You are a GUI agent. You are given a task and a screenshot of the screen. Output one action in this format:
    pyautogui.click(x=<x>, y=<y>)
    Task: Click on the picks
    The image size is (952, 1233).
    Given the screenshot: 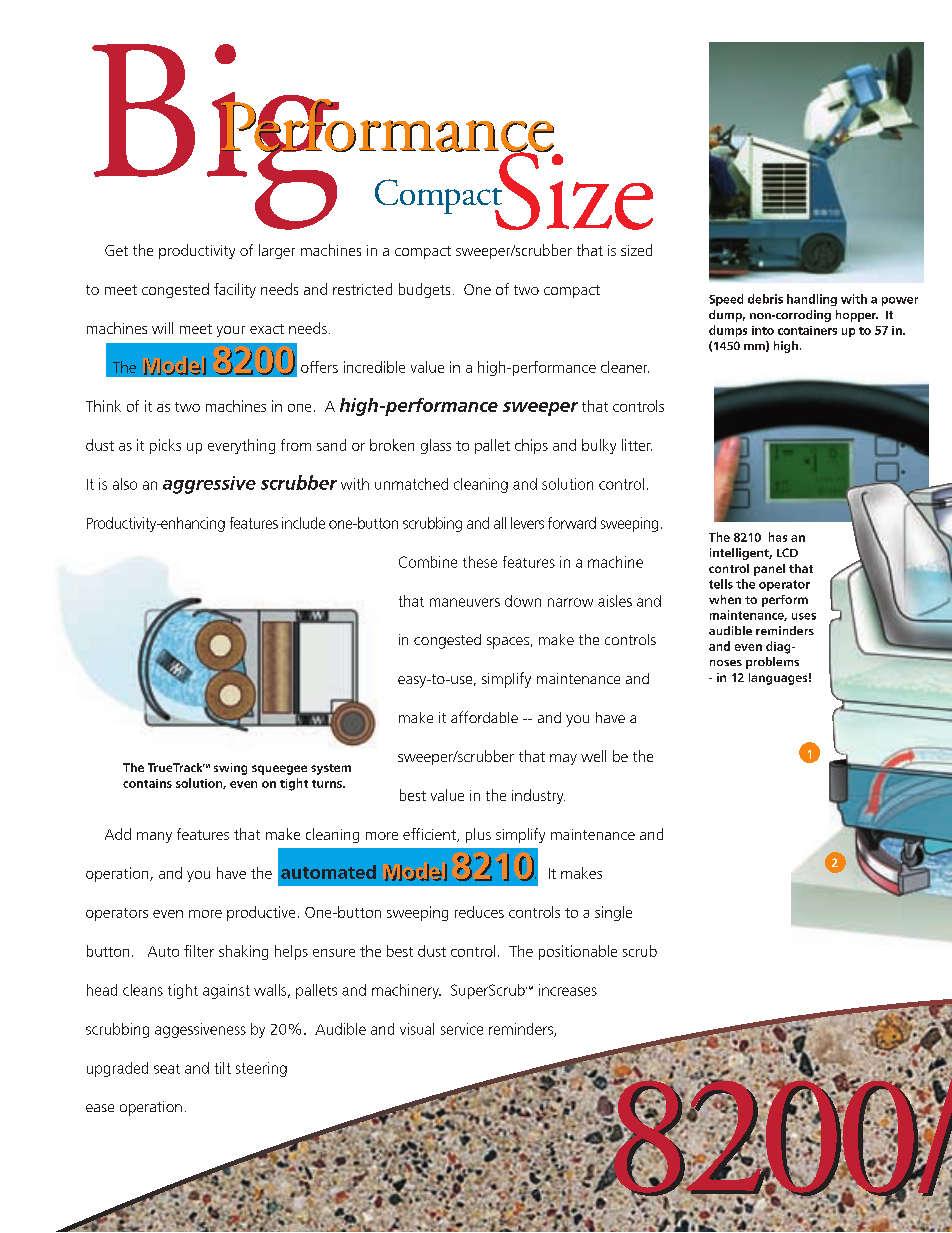 What is the action you would take?
    pyautogui.click(x=165, y=446)
